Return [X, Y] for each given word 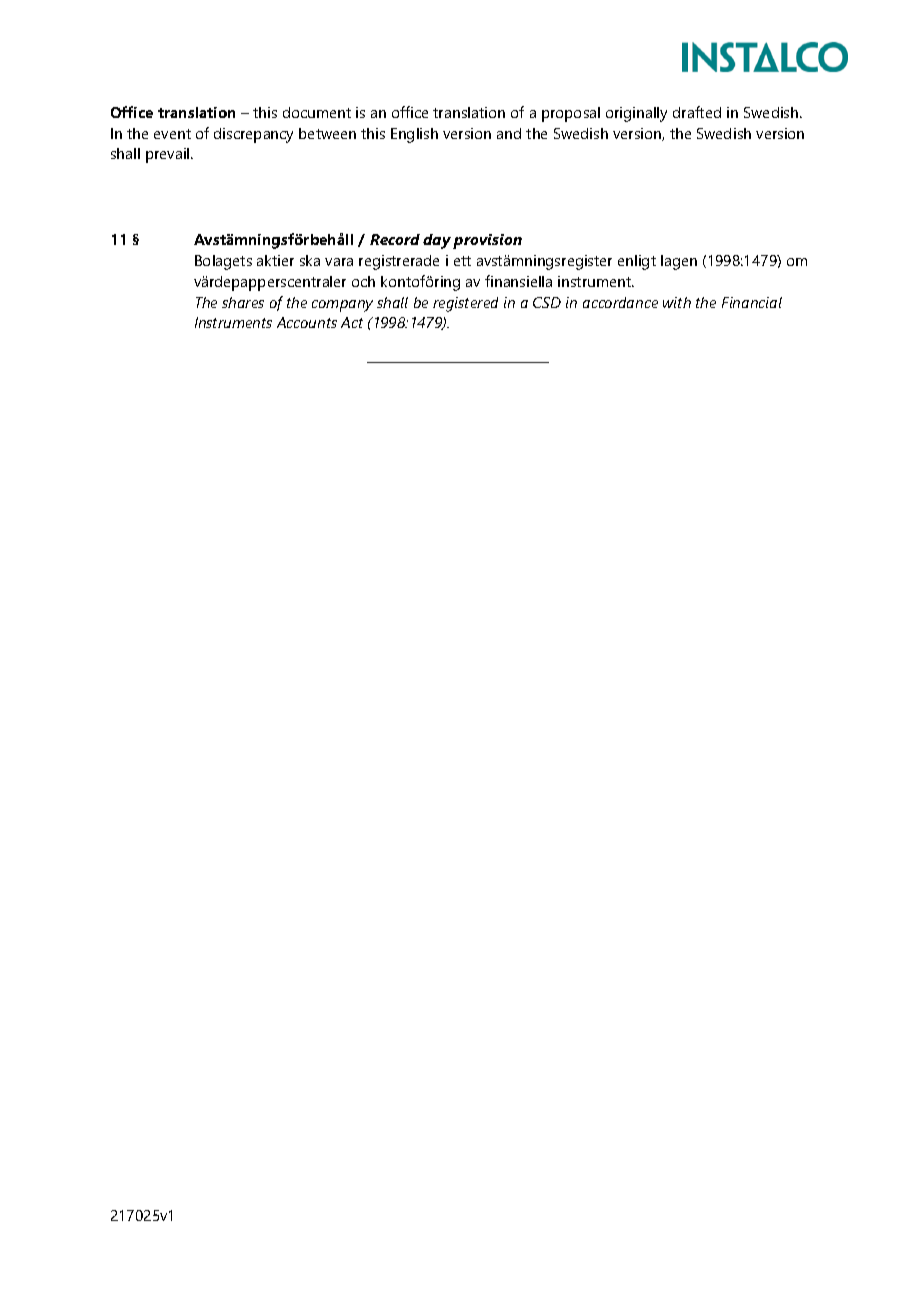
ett [462, 261]
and [509, 133]
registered [465, 304]
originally [636, 114]
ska [310, 260]
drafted [697, 112]
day [437, 241]
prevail [169, 155]
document [317, 112]
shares [243, 302]
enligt [637, 262]
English [414, 135]
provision [487, 241]
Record [395, 239]
